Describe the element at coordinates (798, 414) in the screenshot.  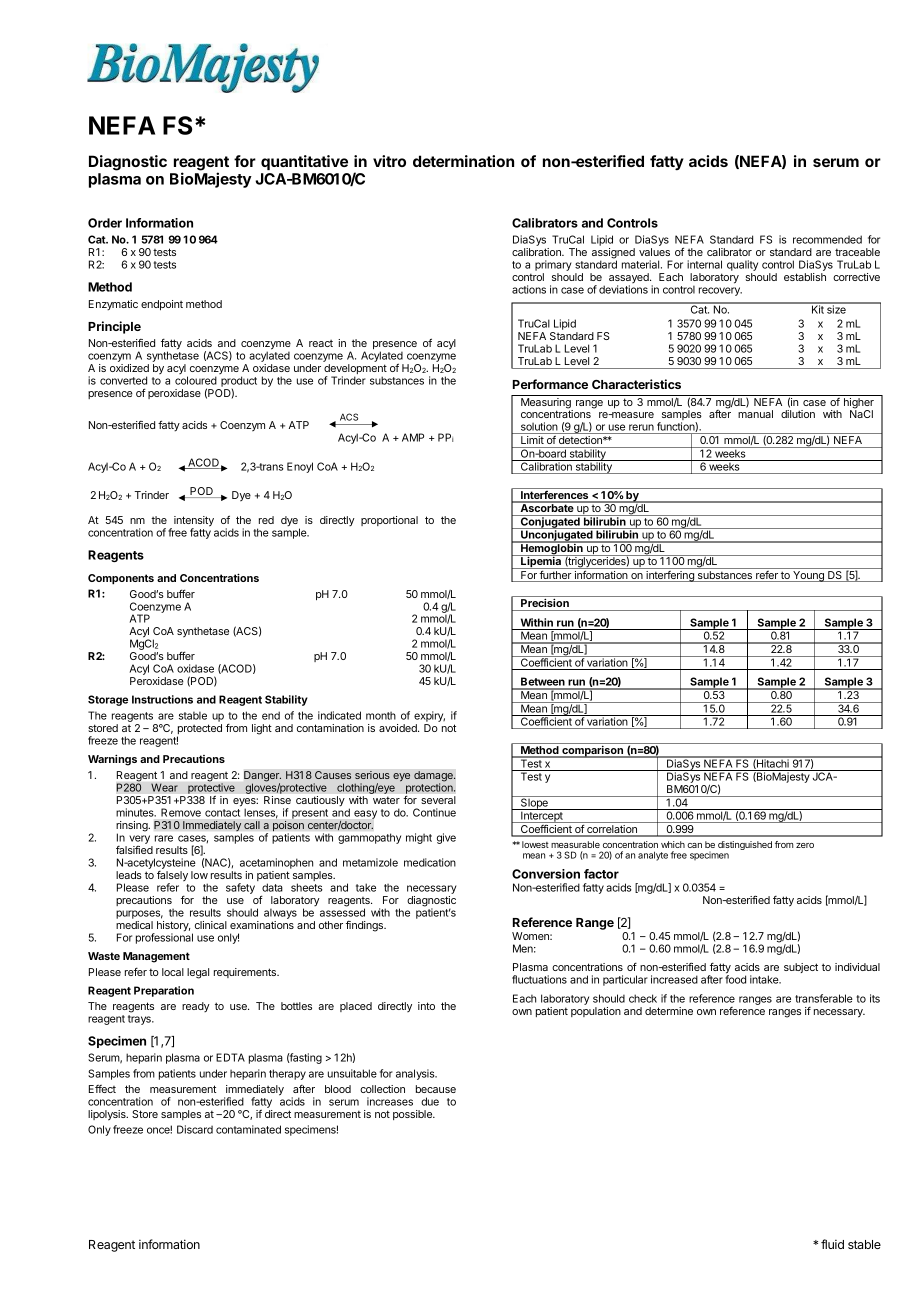
I see `dilution` at that location.
